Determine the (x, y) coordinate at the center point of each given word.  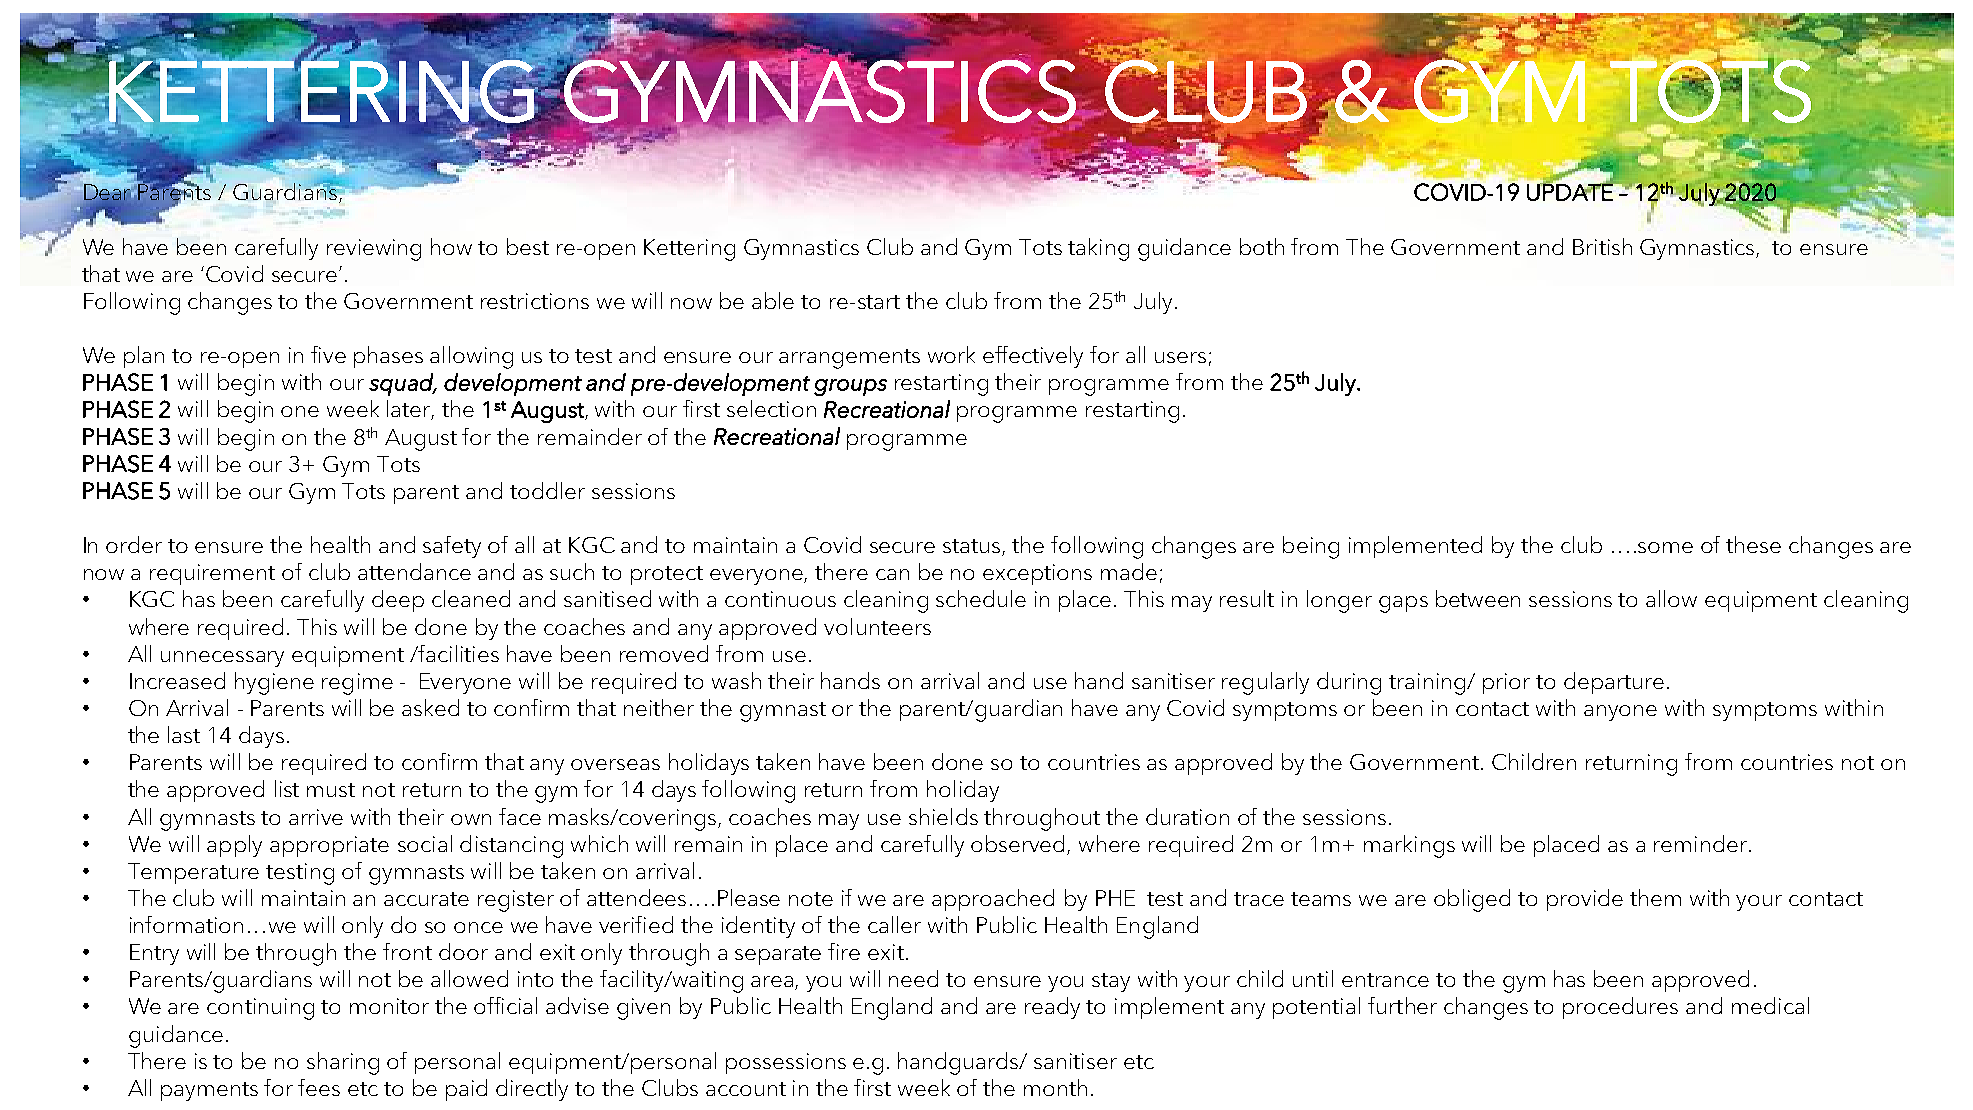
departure (1614, 683)
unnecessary (222, 659)
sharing (343, 1063)
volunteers (877, 626)
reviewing (374, 250)
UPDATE (1571, 191)
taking (1098, 249)
